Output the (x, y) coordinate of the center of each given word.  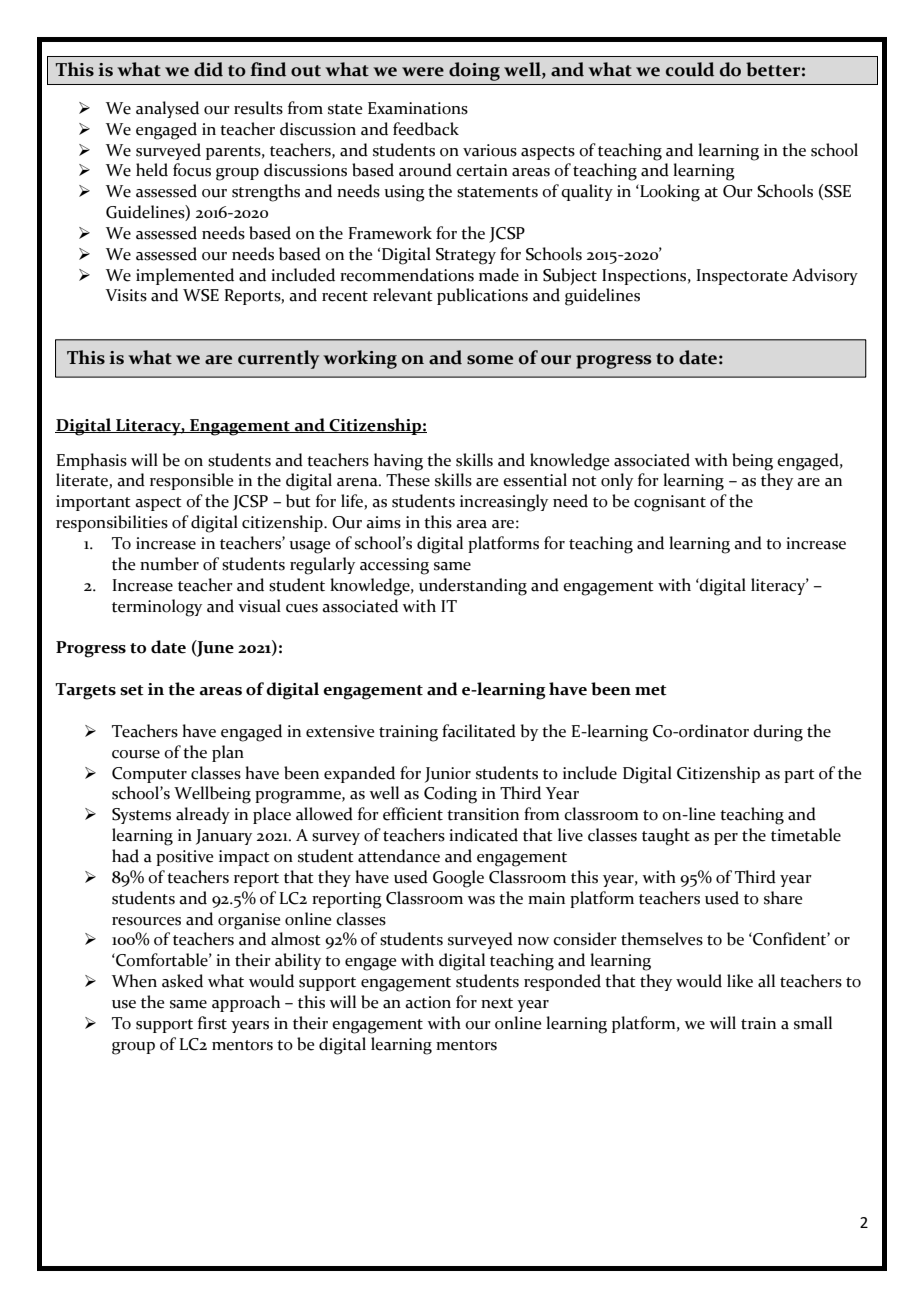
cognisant (670, 503)
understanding (473, 587)
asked (182, 981)
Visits (126, 295)
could (690, 69)
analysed (167, 109)
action (428, 1002)
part (799, 776)
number (169, 564)
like (740, 981)
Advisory (825, 276)
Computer (149, 775)
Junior (448, 775)
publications (482, 296)
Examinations (418, 108)
